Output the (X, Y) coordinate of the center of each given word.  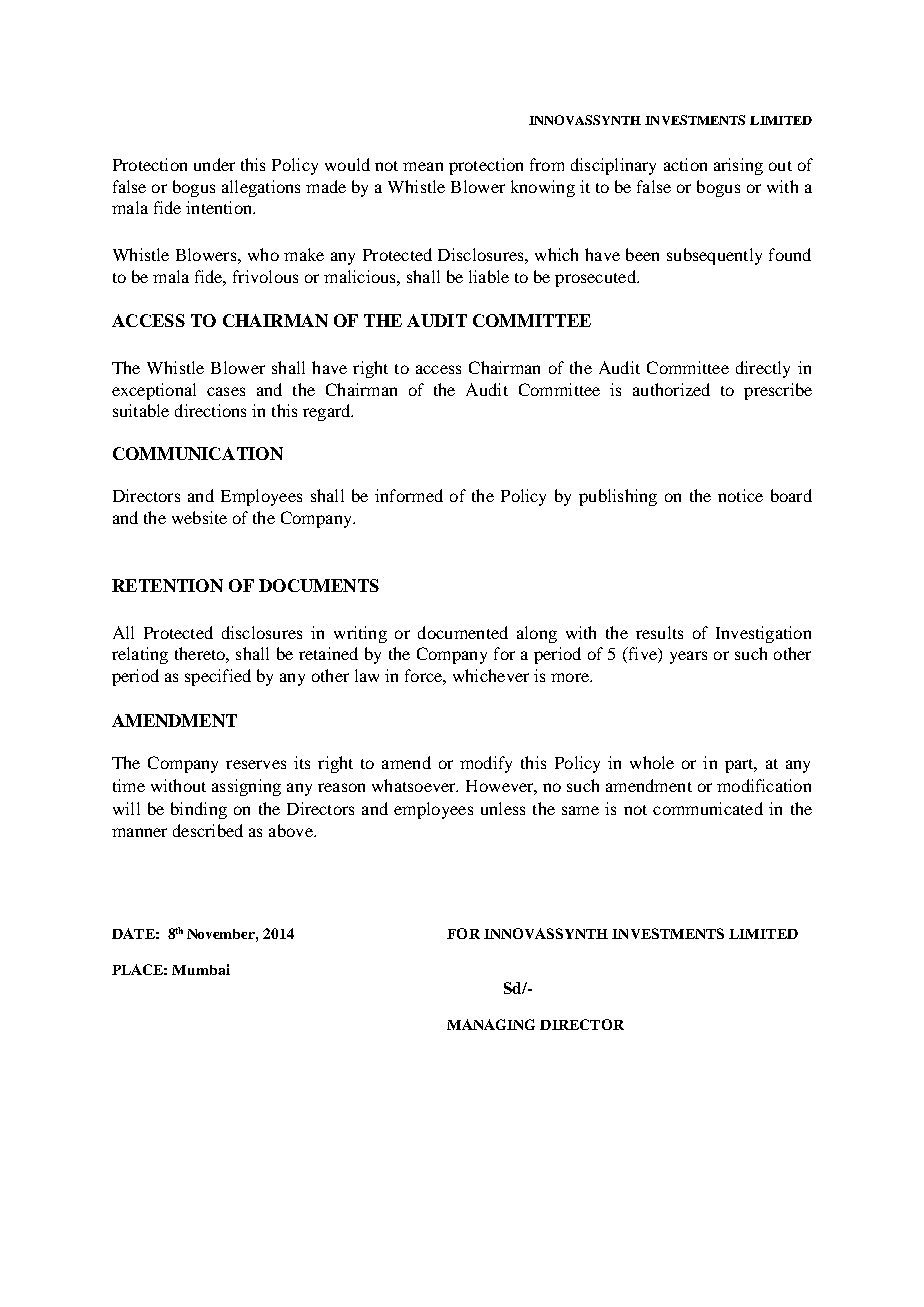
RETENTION (167, 585)
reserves (256, 764)
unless (503, 808)
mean (423, 166)
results (659, 632)
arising (738, 166)
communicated (708, 808)
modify (486, 764)
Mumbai (201, 969)
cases (226, 391)
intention (220, 207)
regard (328, 412)
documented (463, 632)
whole (652, 762)
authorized (671, 389)
